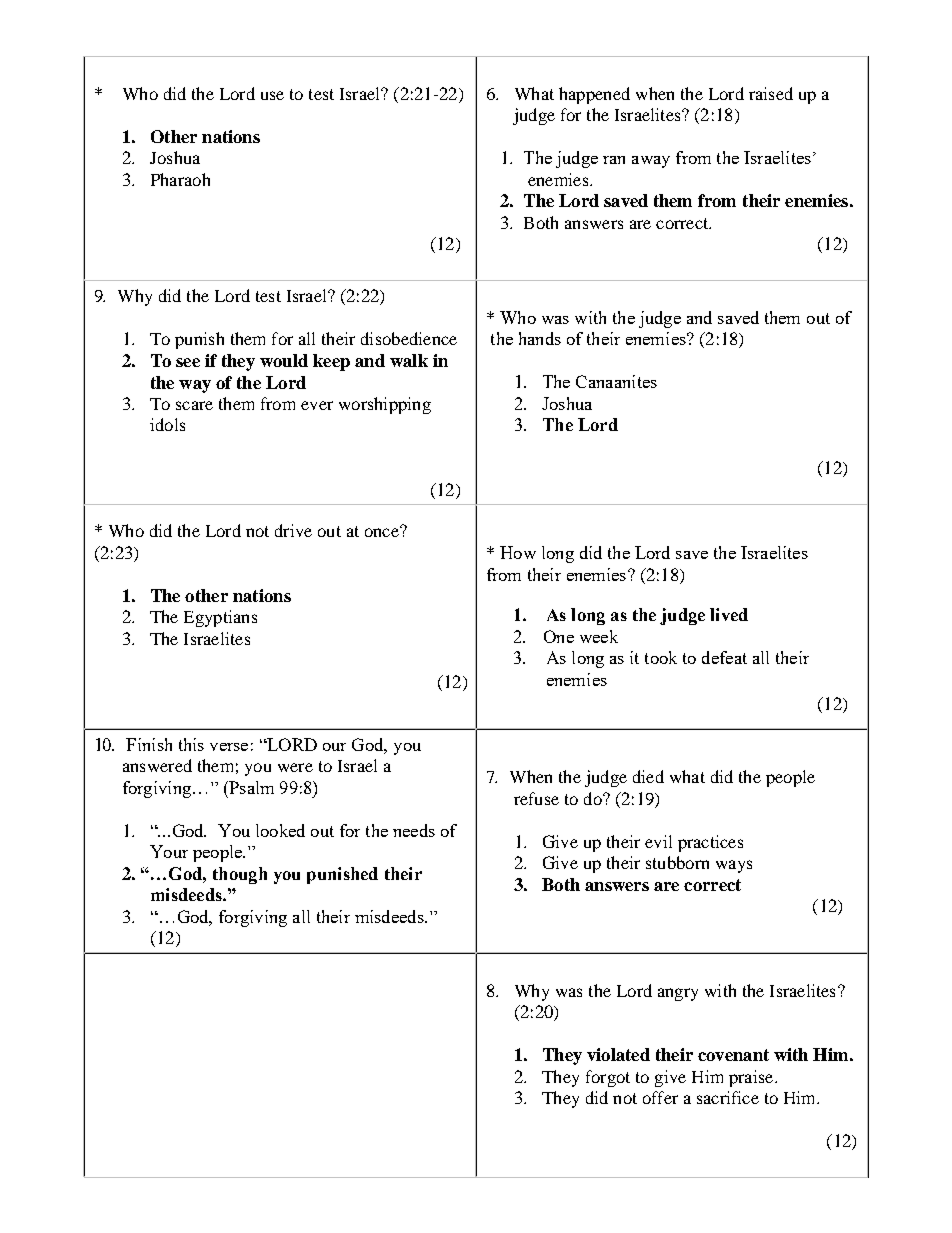 The height and width of the page is (1233, 952). What do you see at coordinates (651, 162) in the page?
I see `away` at bounding box center [651, 162].
